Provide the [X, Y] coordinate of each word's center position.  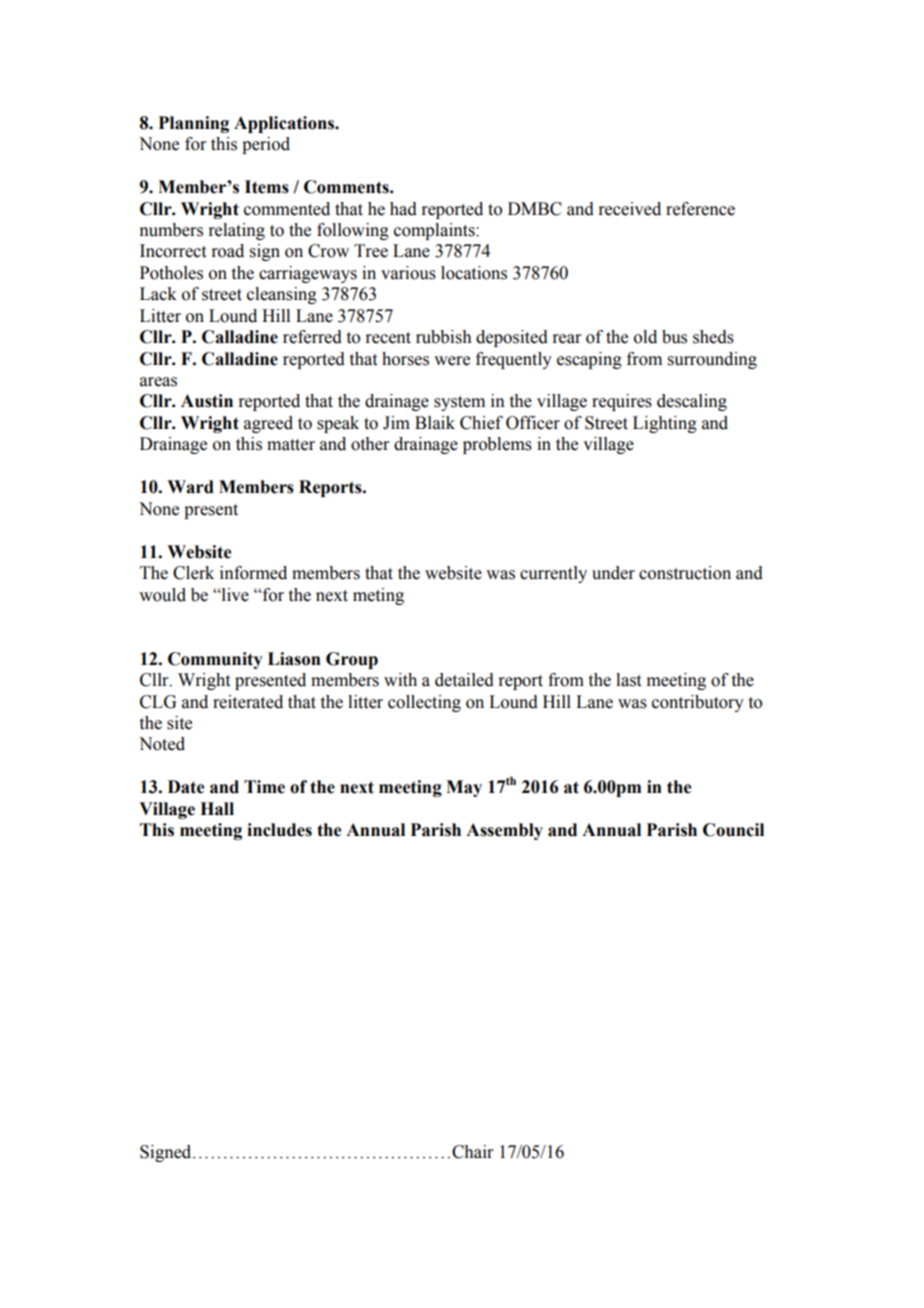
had [403, 209]
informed [253, 573]
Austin [207, 401]
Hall [217, 809]
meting [378, 596]
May [464, 788]
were [452, 361]
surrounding [712, 360]
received [630, 209]
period [266, 145]
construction [685, 573]
